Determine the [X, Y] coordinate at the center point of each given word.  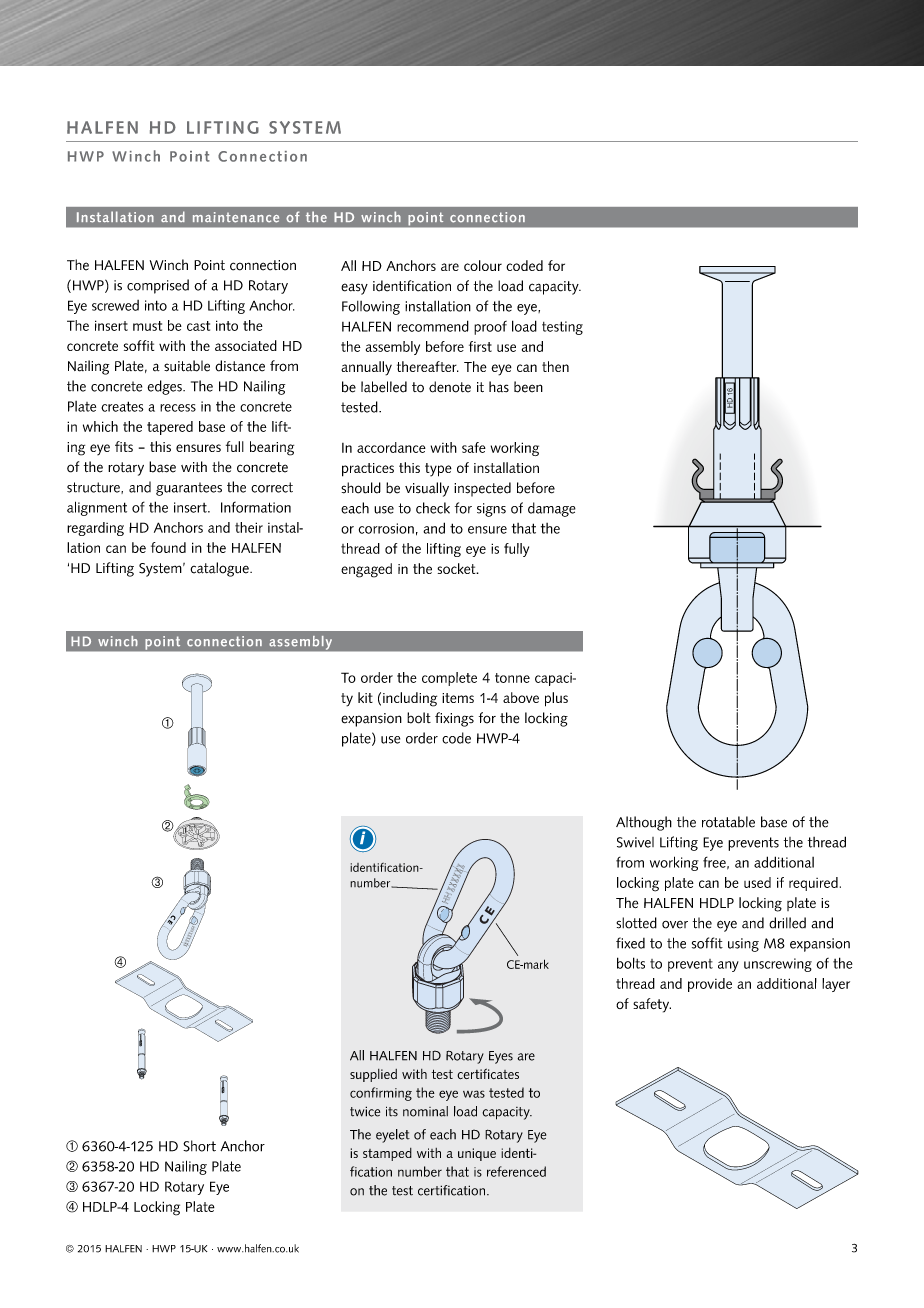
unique [477, 1154]
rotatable [728, 822]
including [410, 699]
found [168, 547]
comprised [158, 286]
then [555, 366]
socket [457, 568]
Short [199, 1146]
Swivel [635, 842]
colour [483, 265]
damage [552, 509]
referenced [516, 1171]
